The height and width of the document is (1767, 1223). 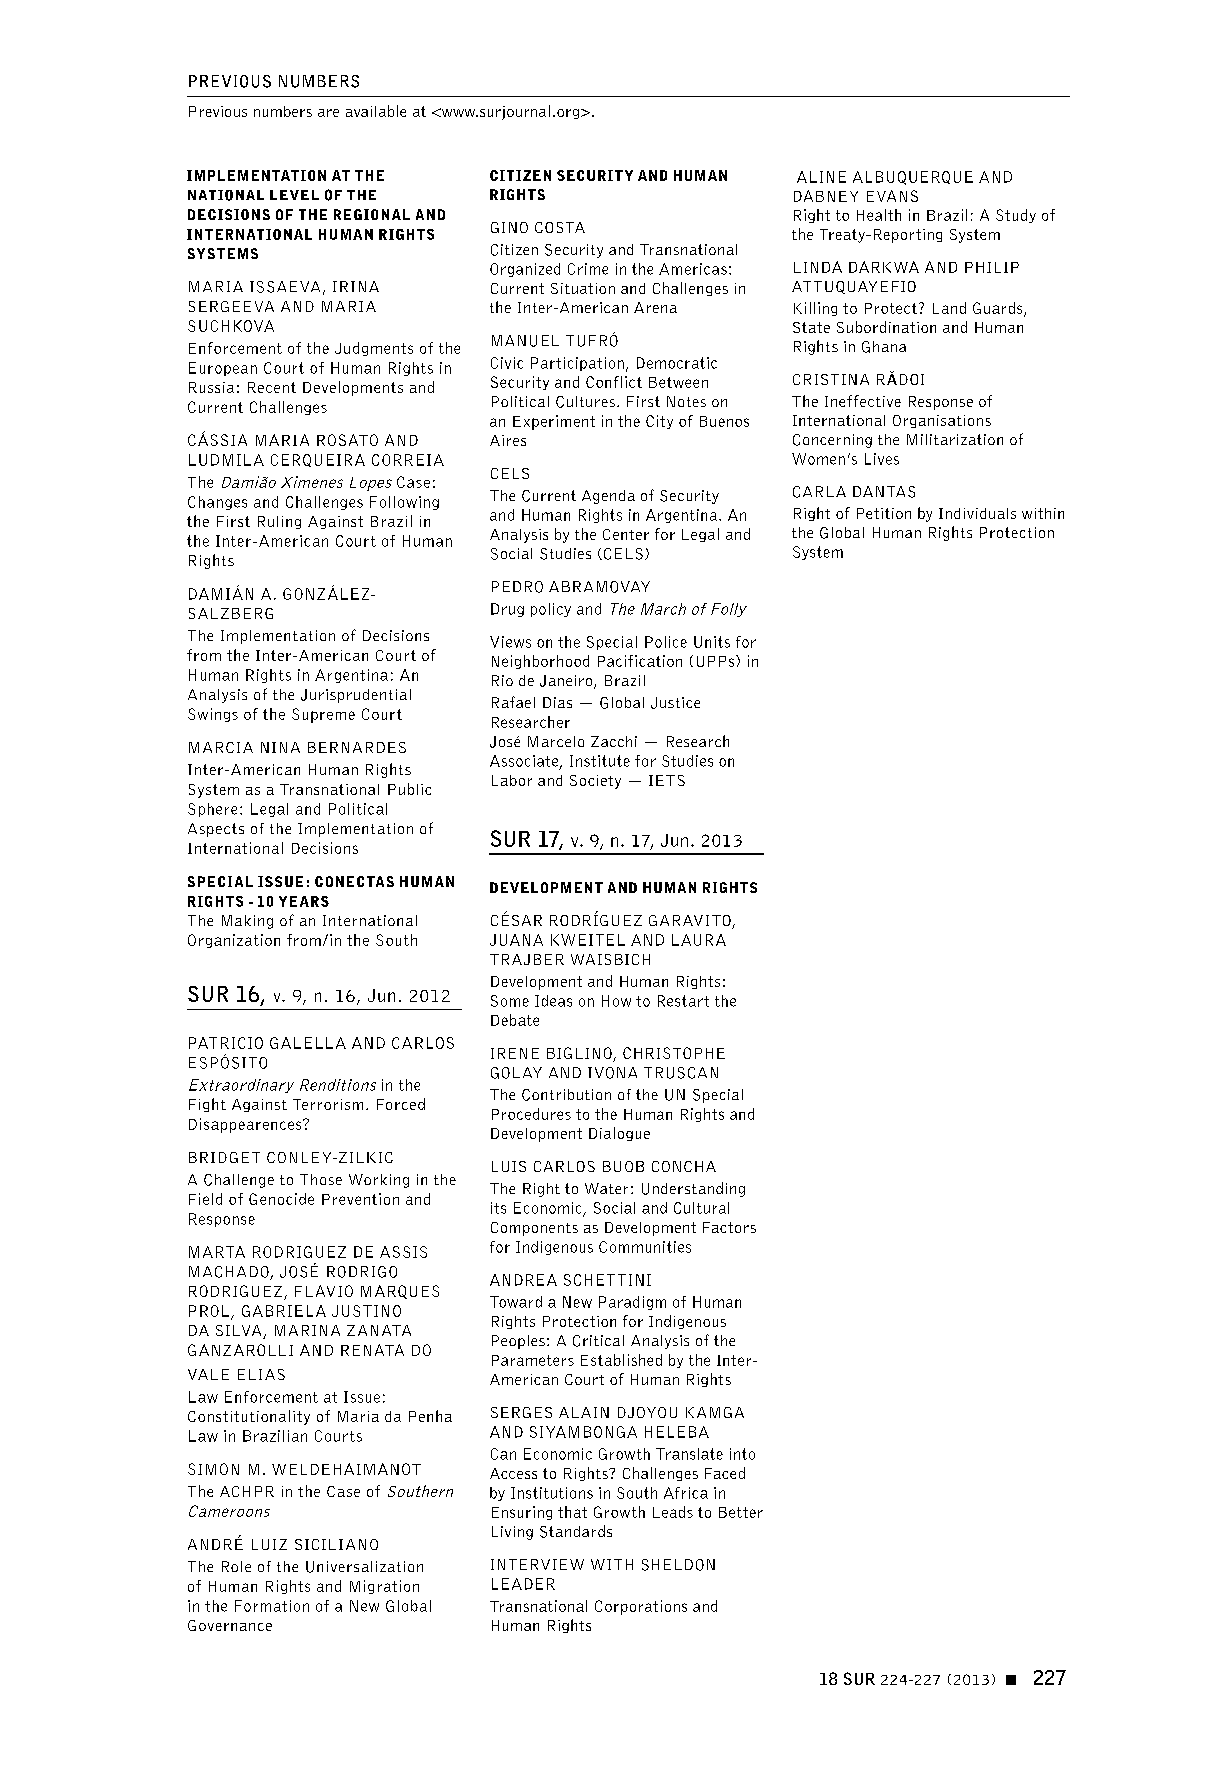 I want to click on Corporations, so click(x=641, y=1607).
